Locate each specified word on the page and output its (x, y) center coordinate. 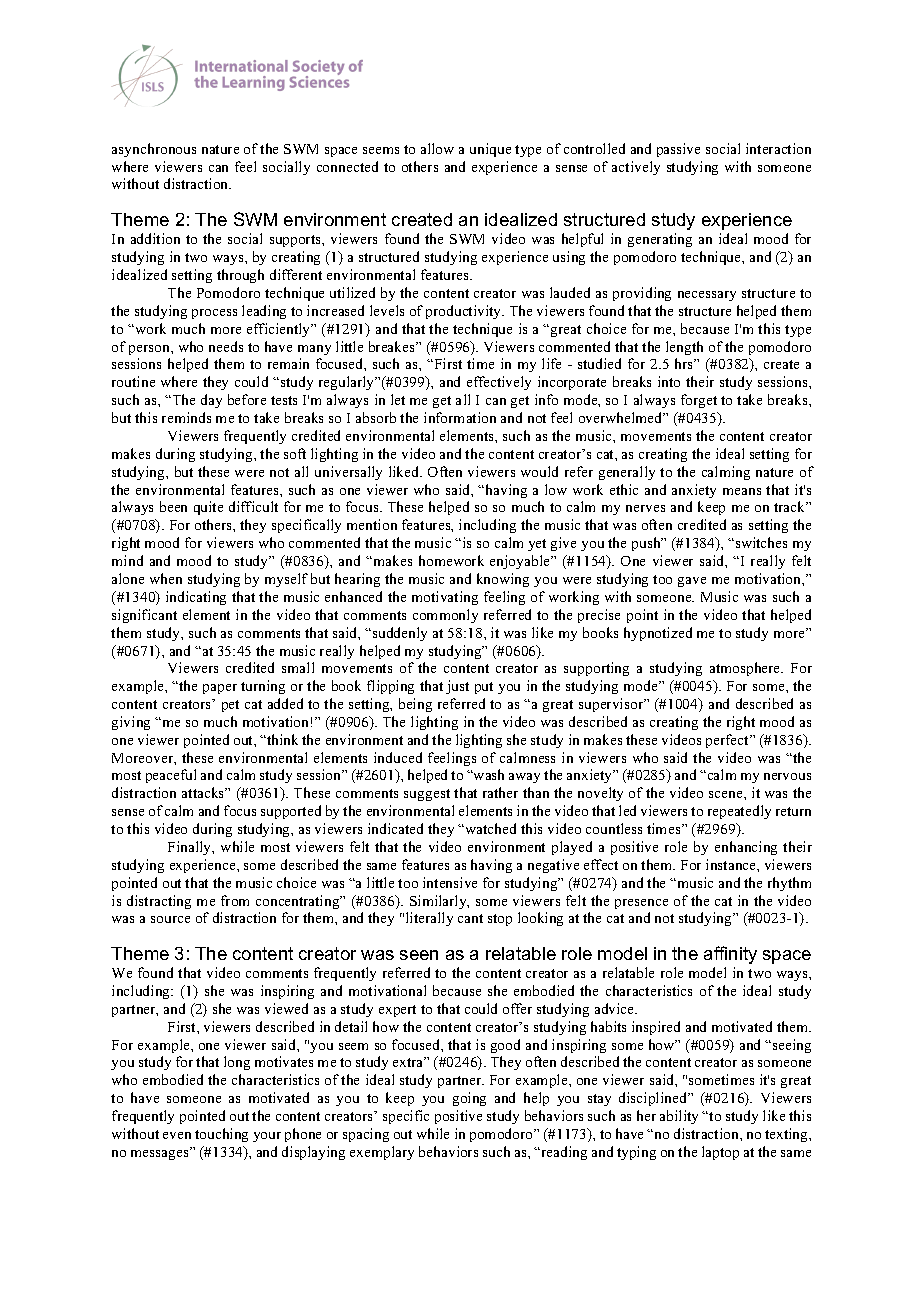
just (457, 687)
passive (678, 150)
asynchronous (154, 150)
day (211, 401)
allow (437, 148)
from (235, 900)
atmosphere (746, 669)
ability (679, 1117)
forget (699, 401)
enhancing (746, 848)
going (469, 1099)
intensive (450, 882)
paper (220, 689)
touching (221, 1135)
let (398, 399)
